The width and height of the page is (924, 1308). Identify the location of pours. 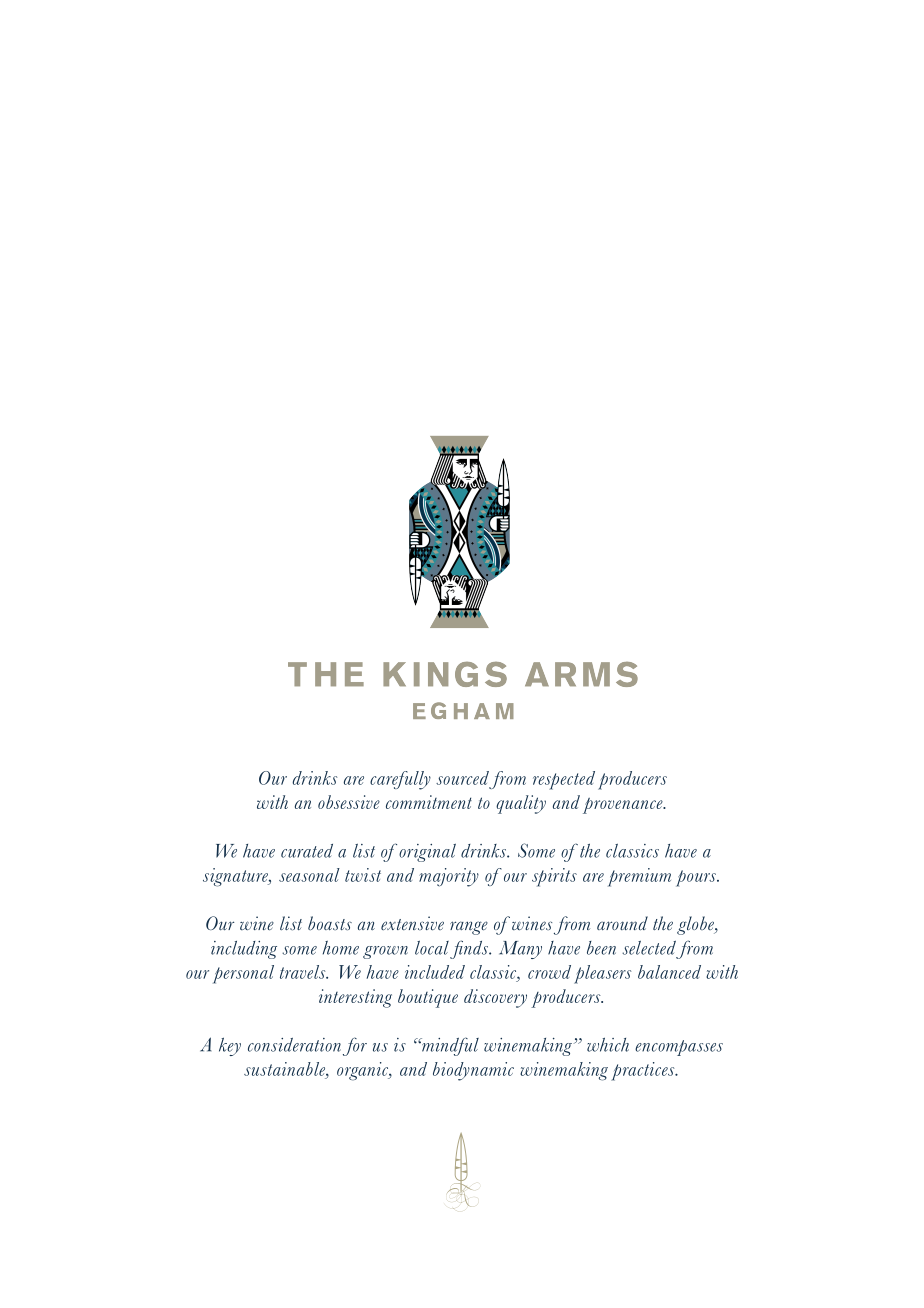
(697, 878).
